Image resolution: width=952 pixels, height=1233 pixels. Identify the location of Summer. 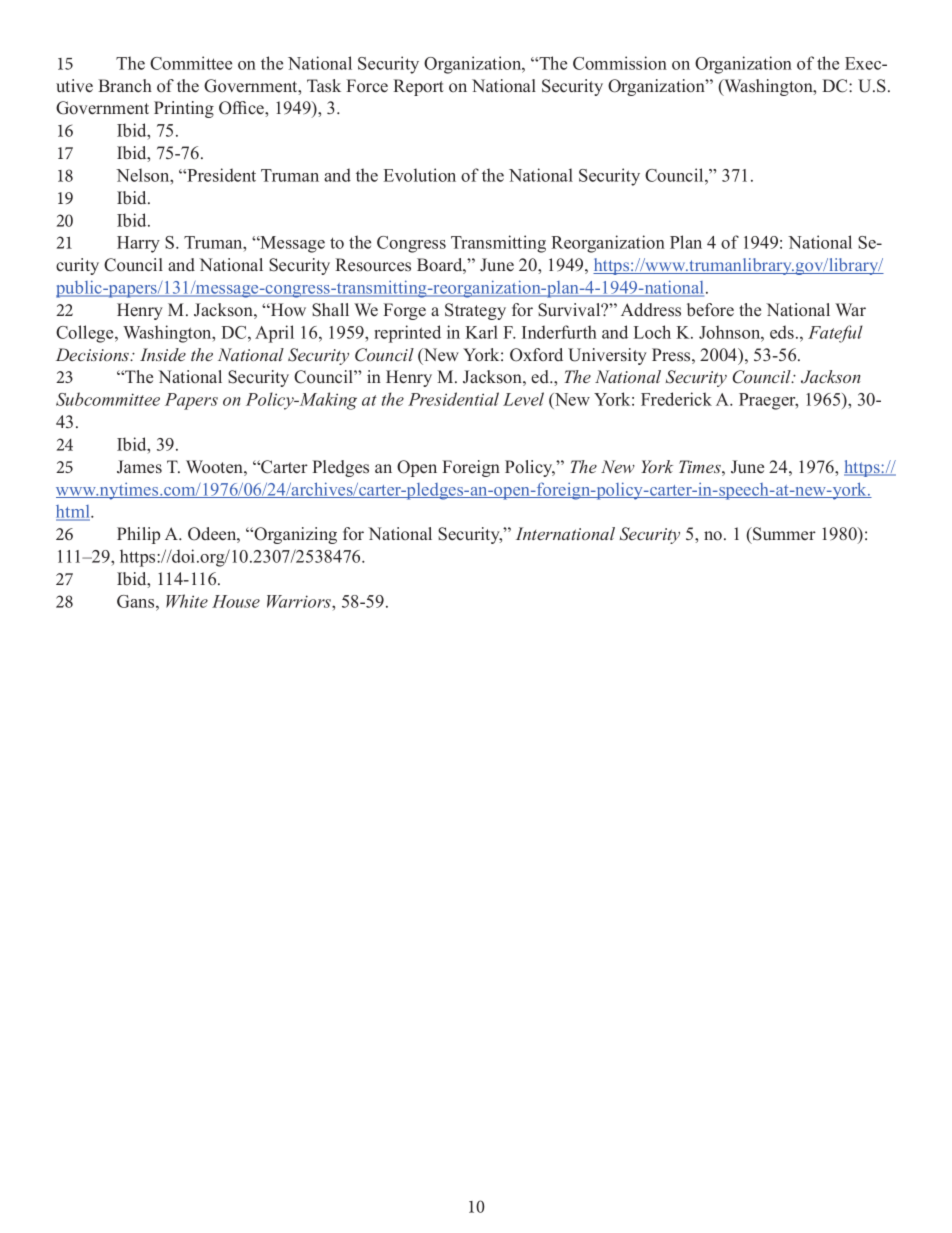
(783, 534).
